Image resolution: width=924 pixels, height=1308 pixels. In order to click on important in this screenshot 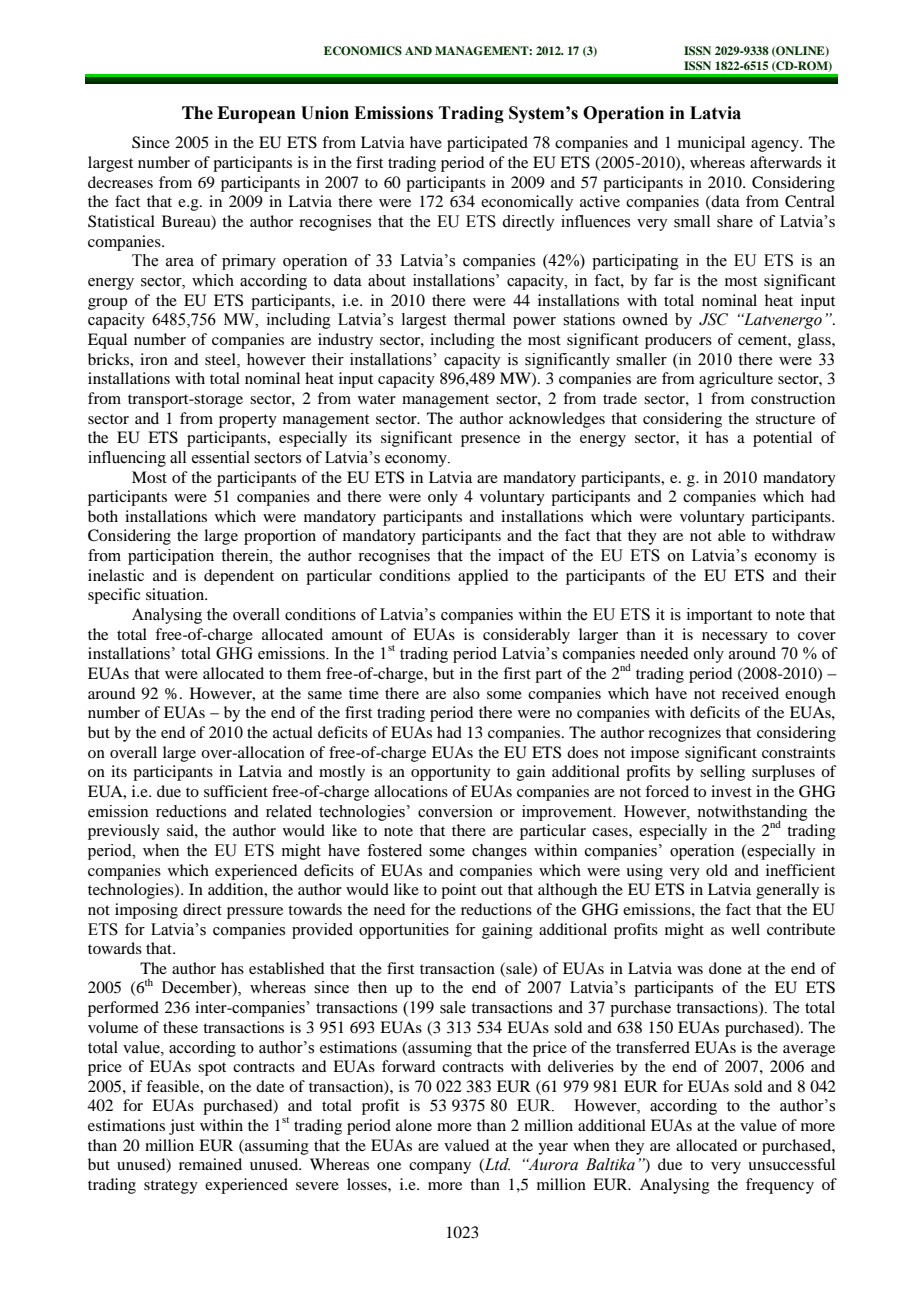, I will do `click(719, 616)`.
